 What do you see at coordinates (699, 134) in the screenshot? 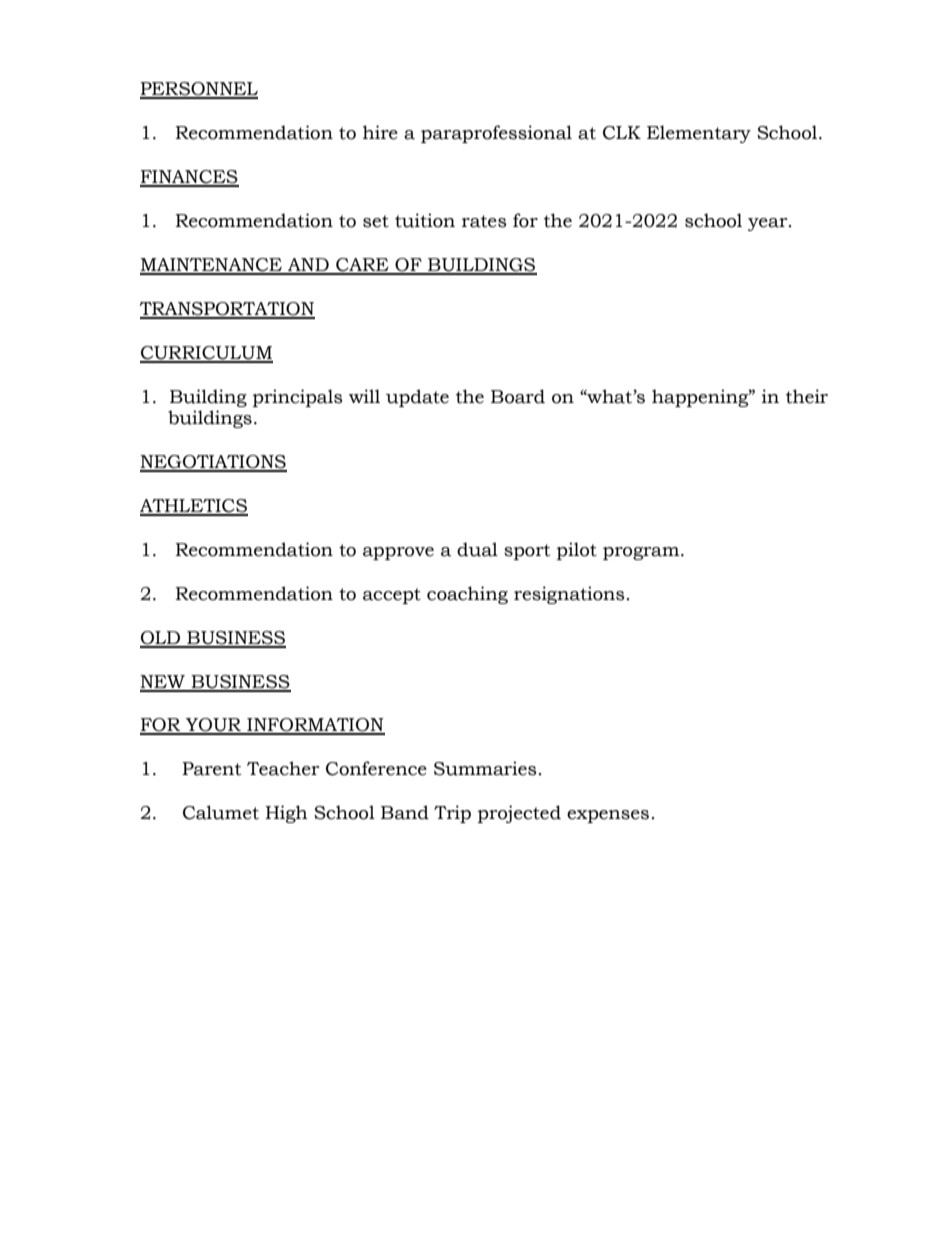
I see `Elementary` at bounding box center [699, 134].
